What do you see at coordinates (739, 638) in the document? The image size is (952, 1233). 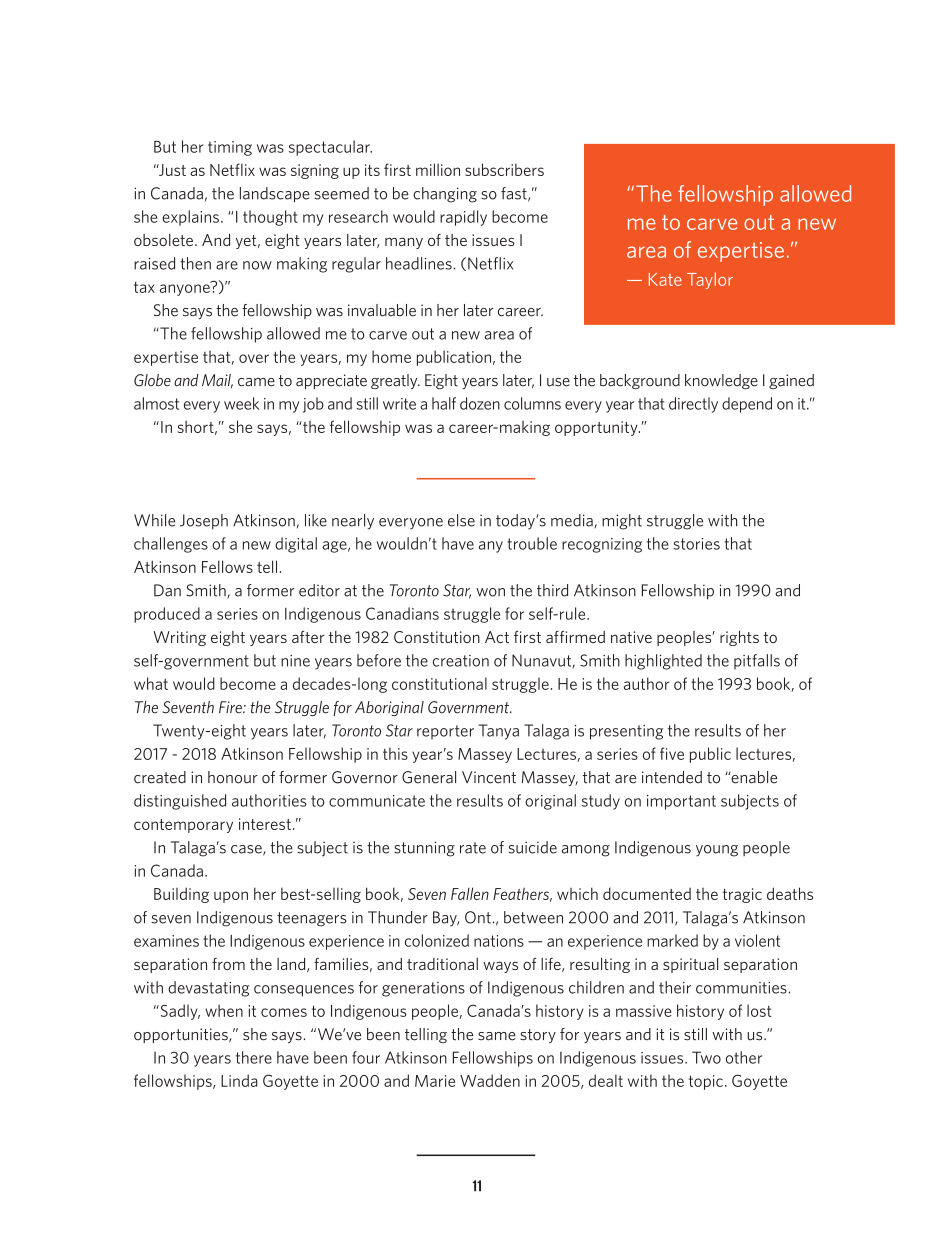 I see `rights` at bounding box center [739, 638].
